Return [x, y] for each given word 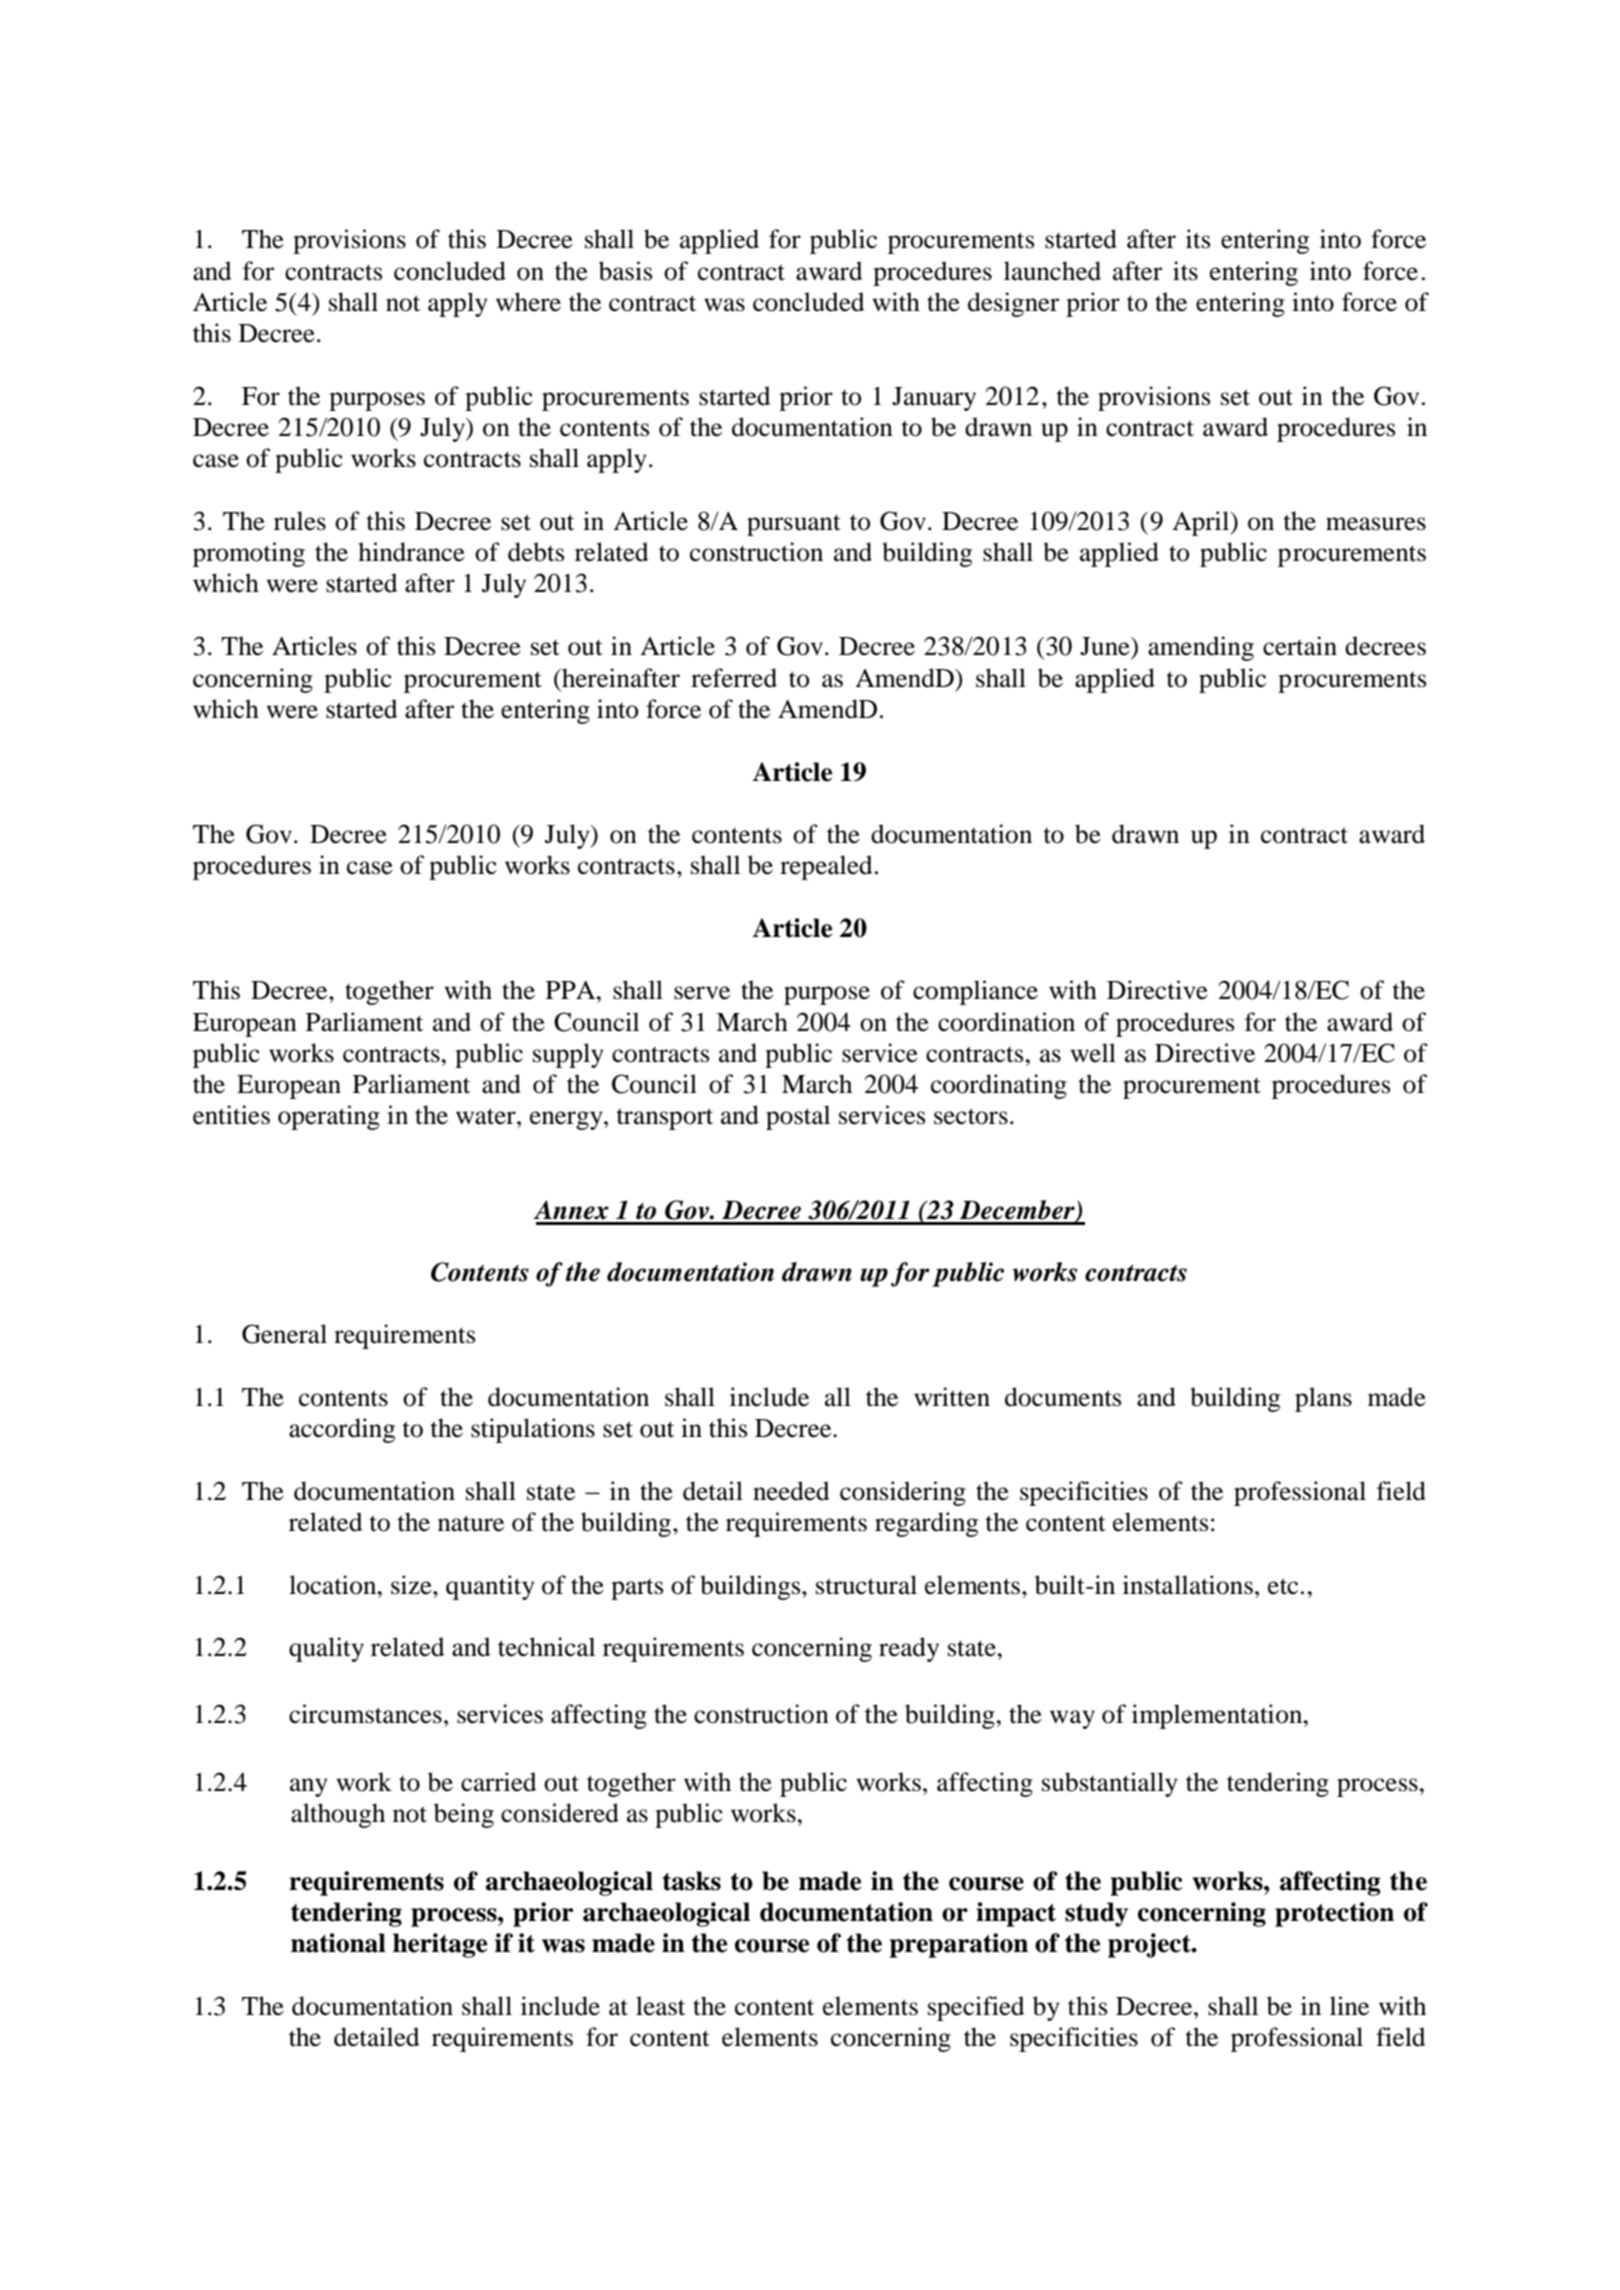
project [1150, 1945]
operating [329, 1117]
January [934, 399]
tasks [692, 1881]
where [528, 302]
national [338, 1943]
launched [1052, 271]
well [1093, 1053]
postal [798, 1117]
